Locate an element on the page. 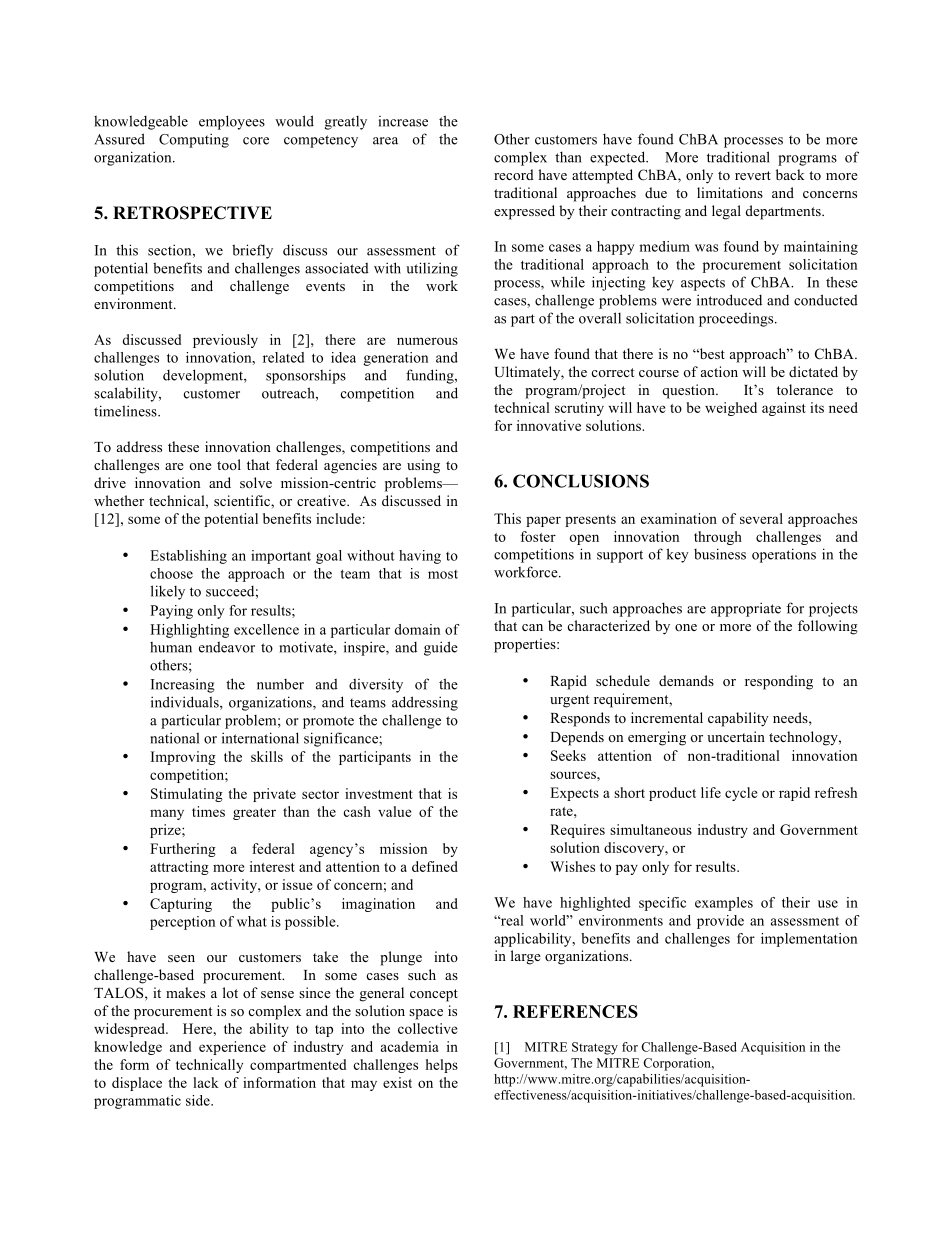 The width and height of the image is (952, 1233). REFERENCES is located at coordinates (575, 1011).
